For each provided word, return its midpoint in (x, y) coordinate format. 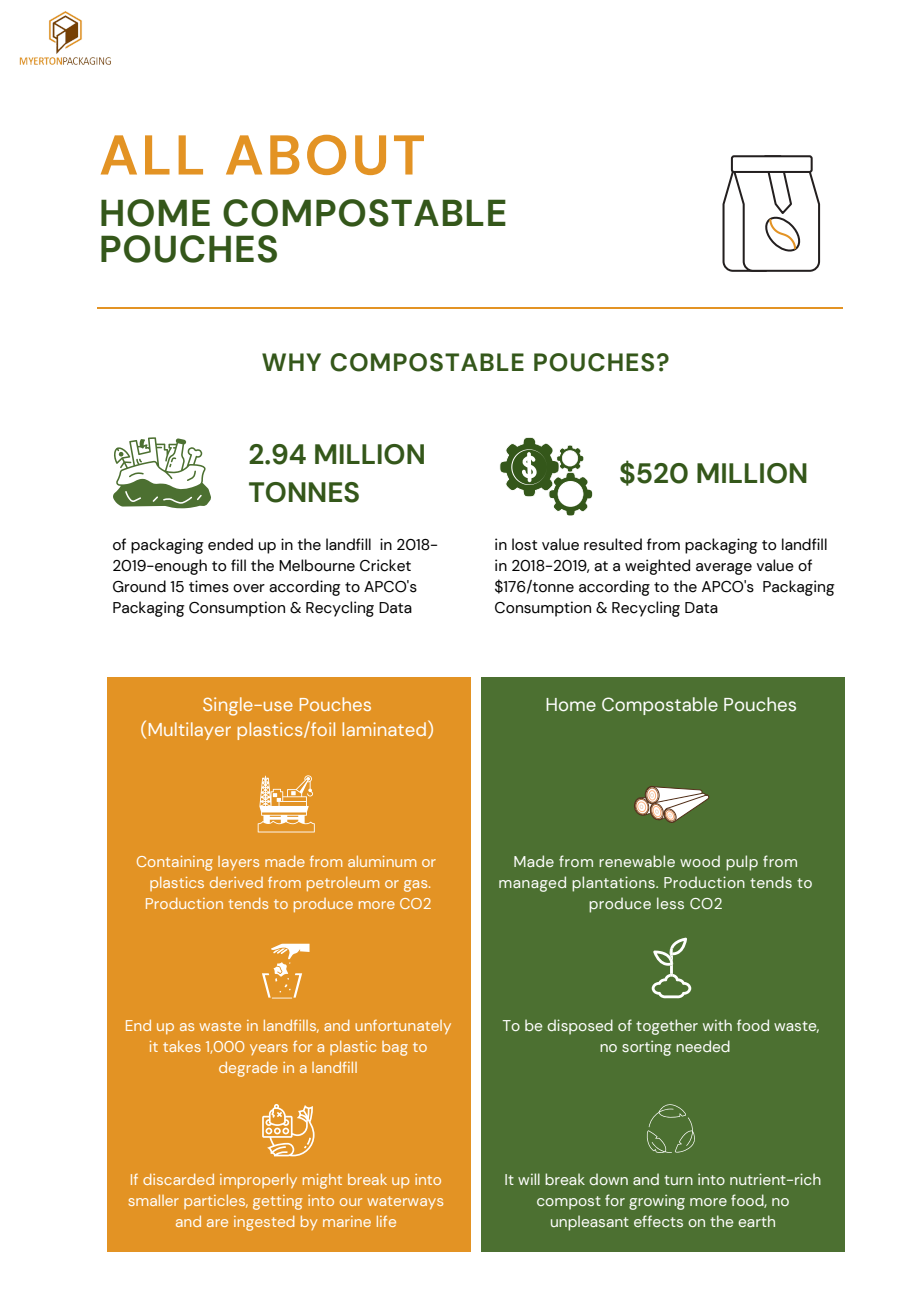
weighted (657, 567)
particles (215, 1202)
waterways (405, 1202)
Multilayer (190, 731)
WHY (291, 362)
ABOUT (325, 155)
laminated (384, 729)
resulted (613, 544)
